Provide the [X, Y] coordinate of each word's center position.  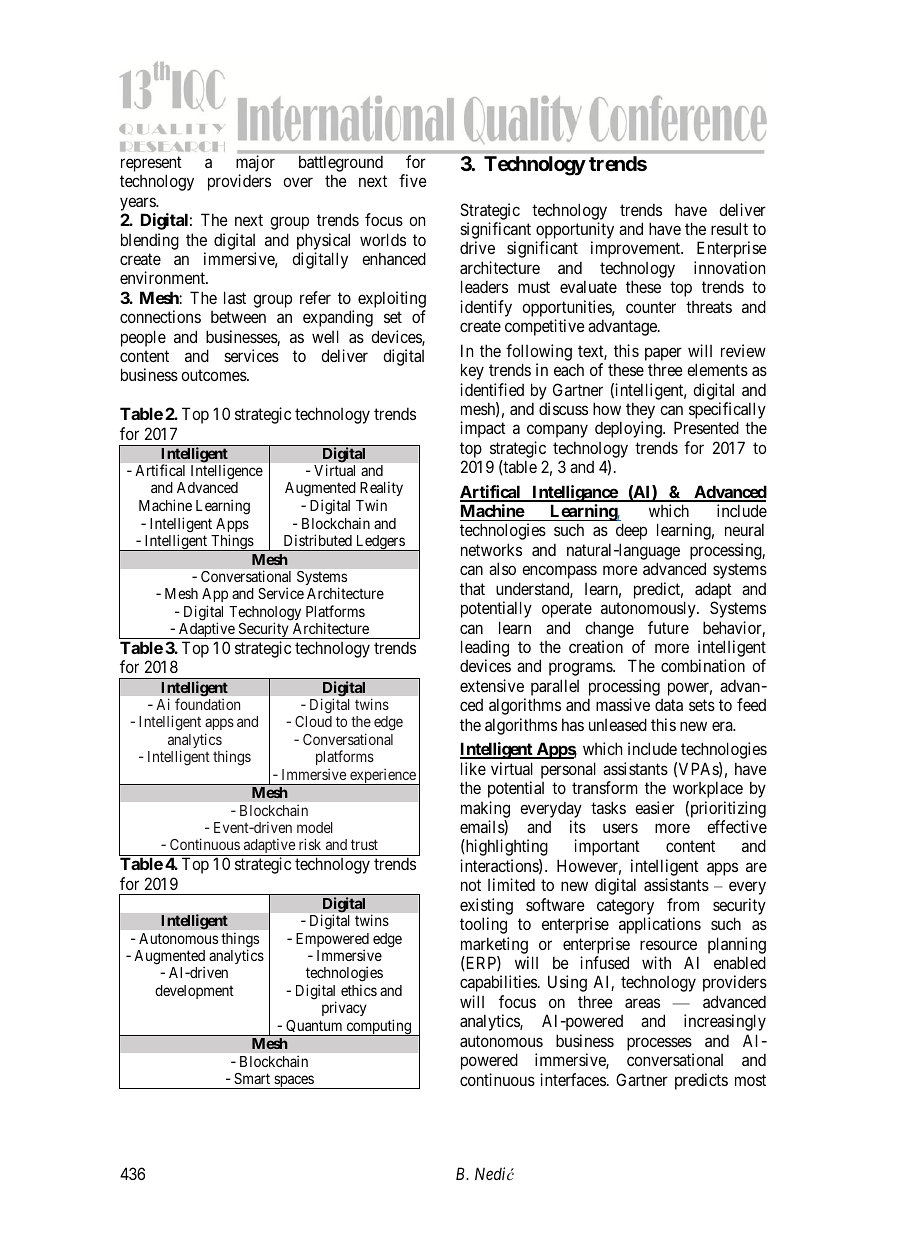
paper [663, 354]
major [255, 163]
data [669, 705]
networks [491, 549]
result [729, 228]
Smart [252, 1078]
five [413, 180]
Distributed [318, 540]
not [471, 885]
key [472, 371]
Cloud [313, 721]
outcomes [214, 375]
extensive [492, 685]
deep [631, 531]
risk [310, 844]
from [683, 904]
